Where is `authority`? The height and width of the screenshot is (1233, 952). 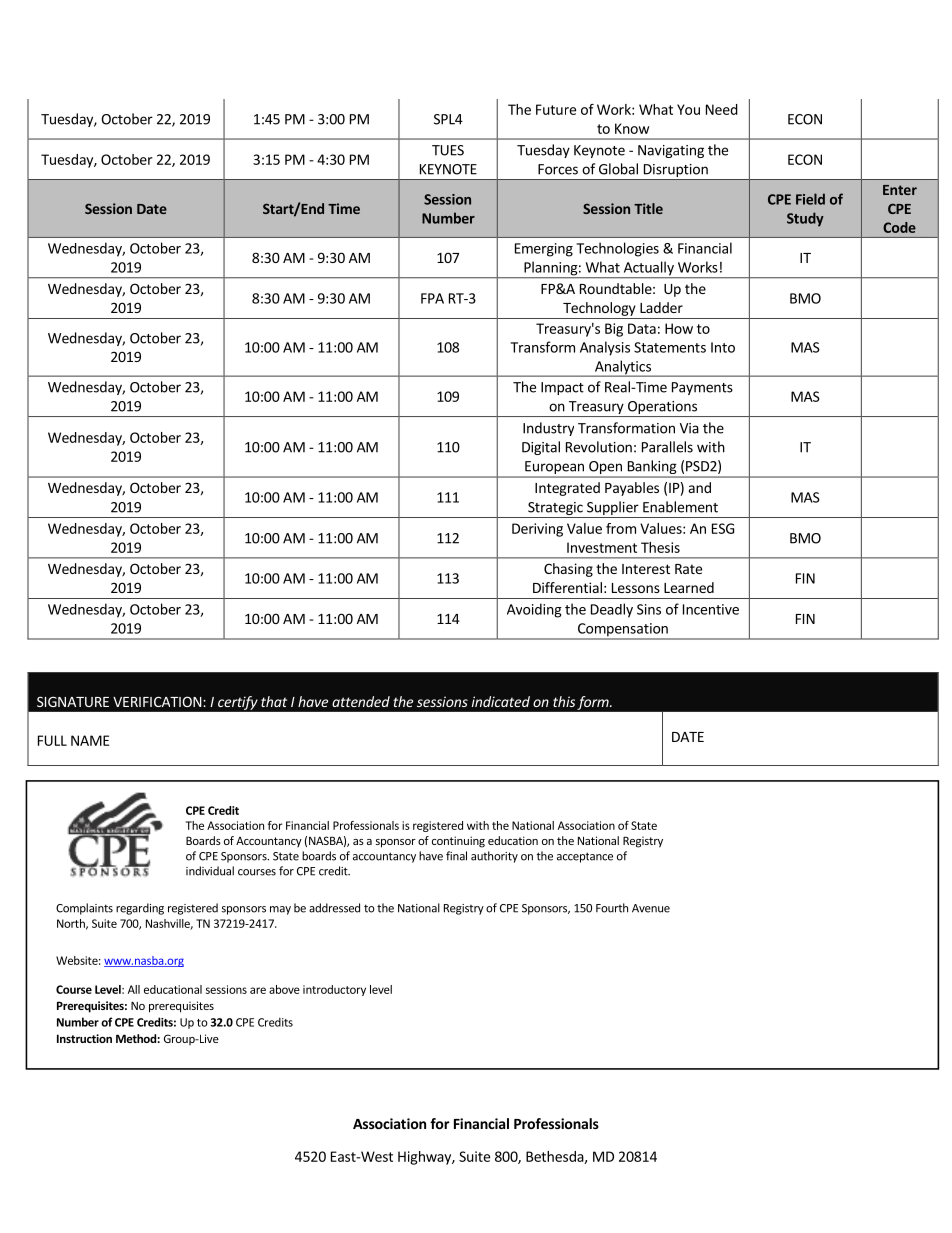
authority is located at coordinates (494, 857).
